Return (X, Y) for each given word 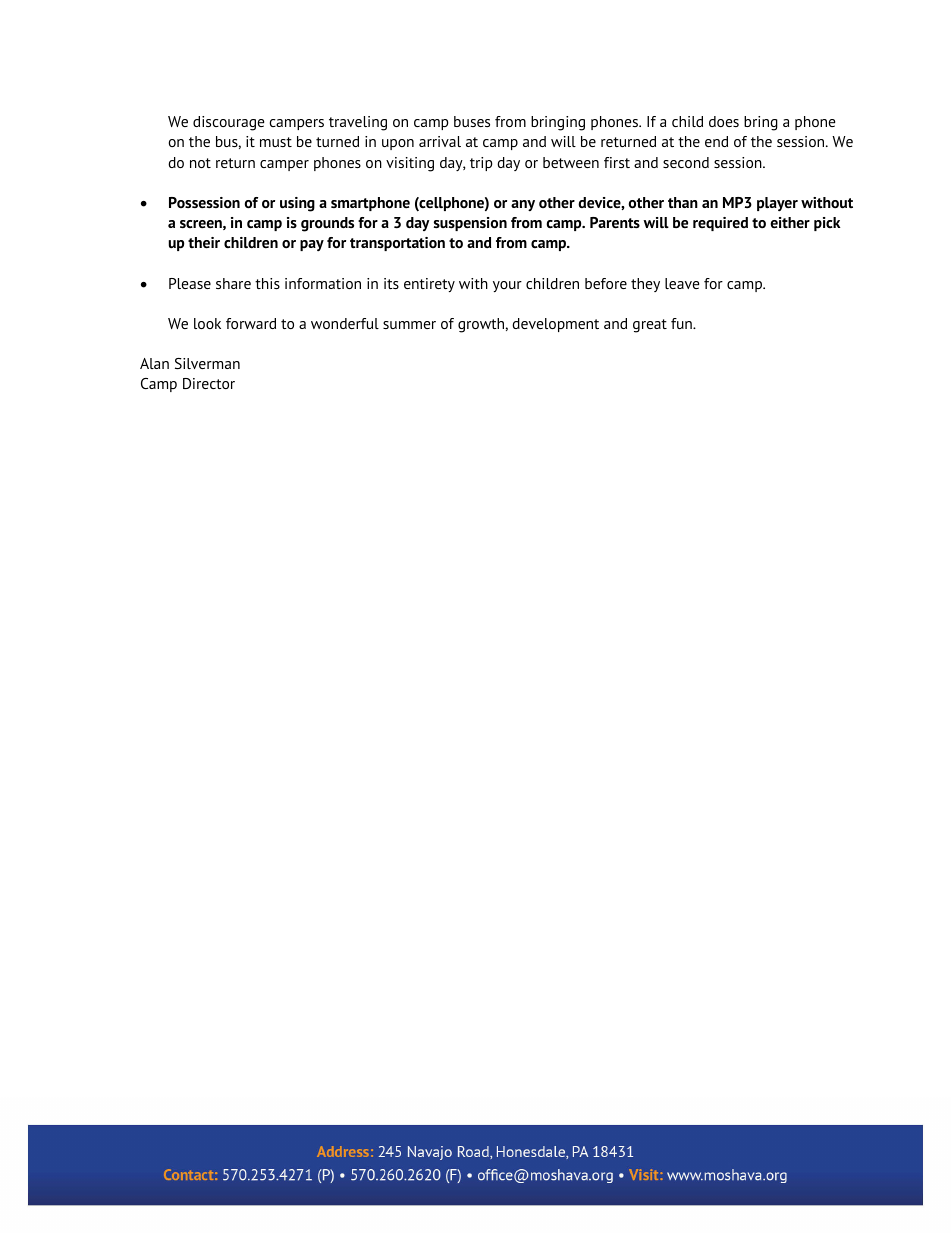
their (204, 243)
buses (472, 121)
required (720, 224)
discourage (228, 123)
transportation (397, 244)
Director (209, 383)
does (724, 121)
